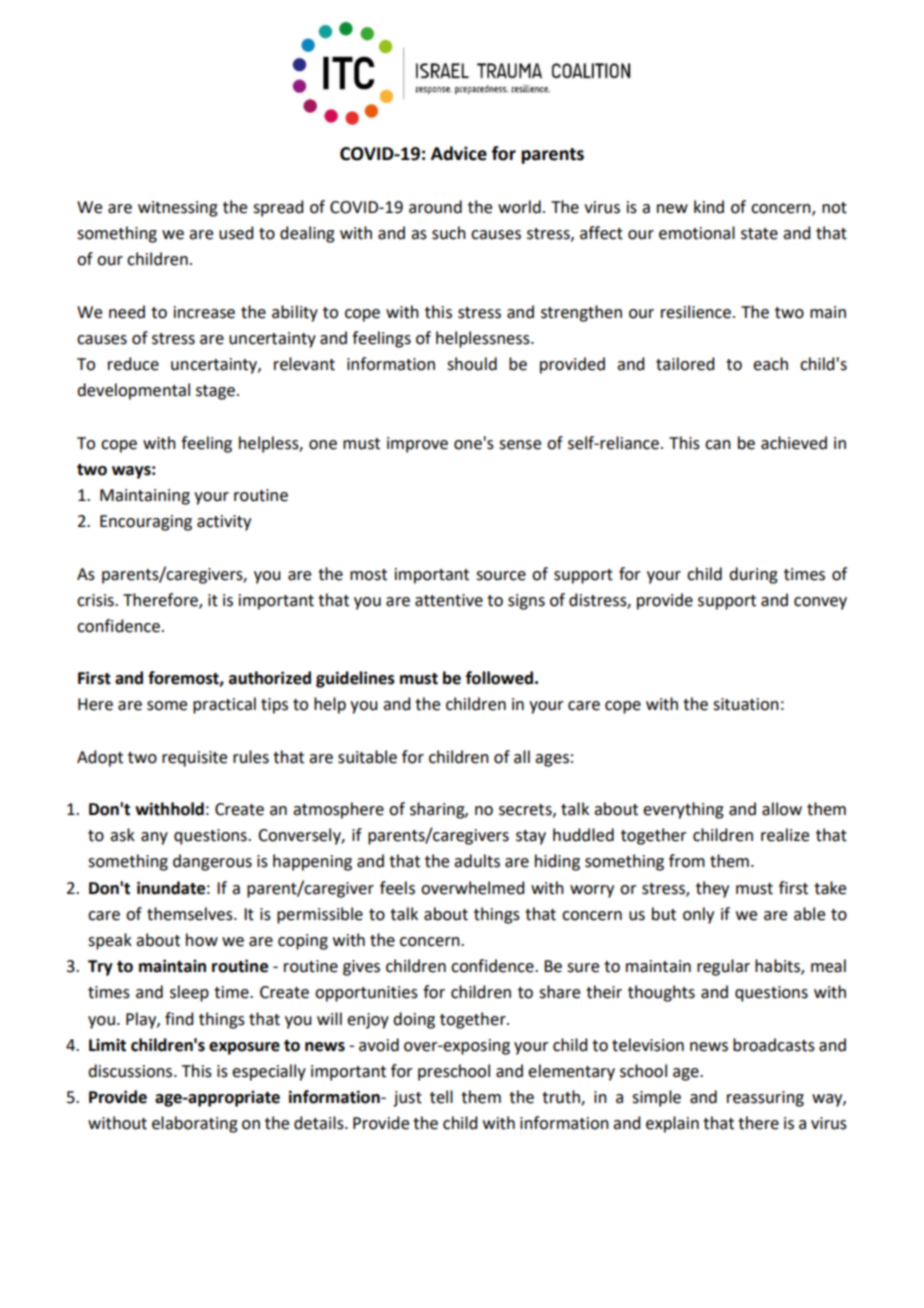  Describe the element at coordinates (709, 207) in the document. I see `kind` at that location.
